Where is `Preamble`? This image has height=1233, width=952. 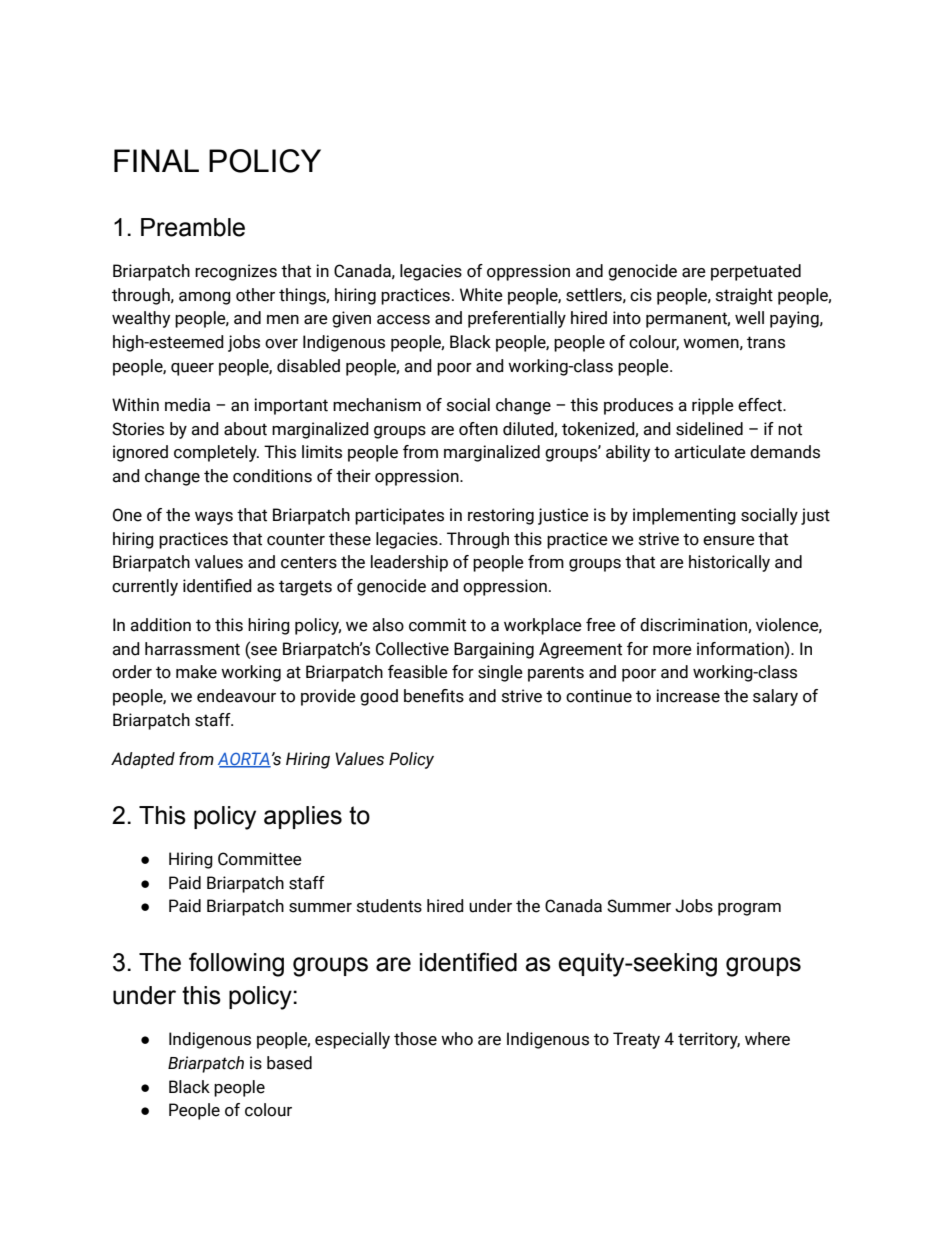 Preamble is located at coordinates (193, 227).
